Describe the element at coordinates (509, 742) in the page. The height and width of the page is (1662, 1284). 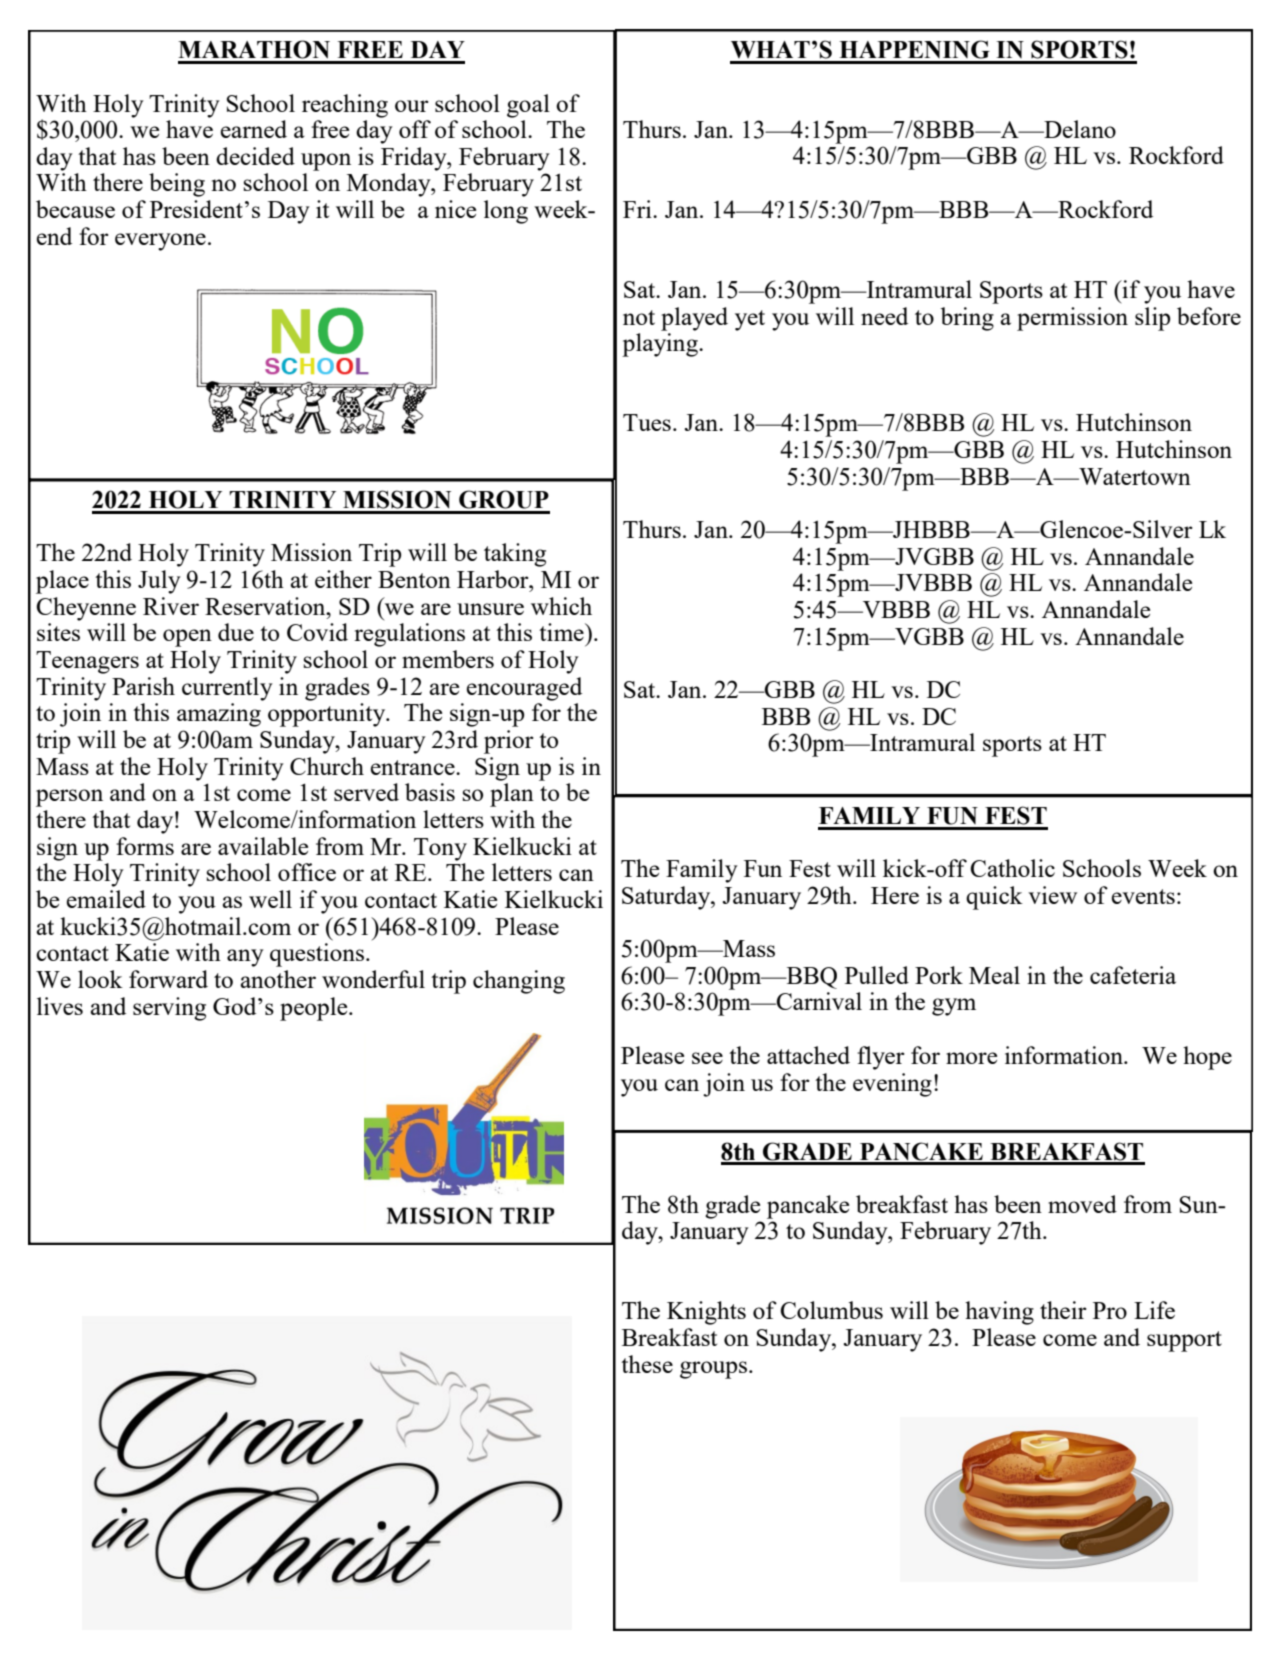
I see `prior` at that location.
